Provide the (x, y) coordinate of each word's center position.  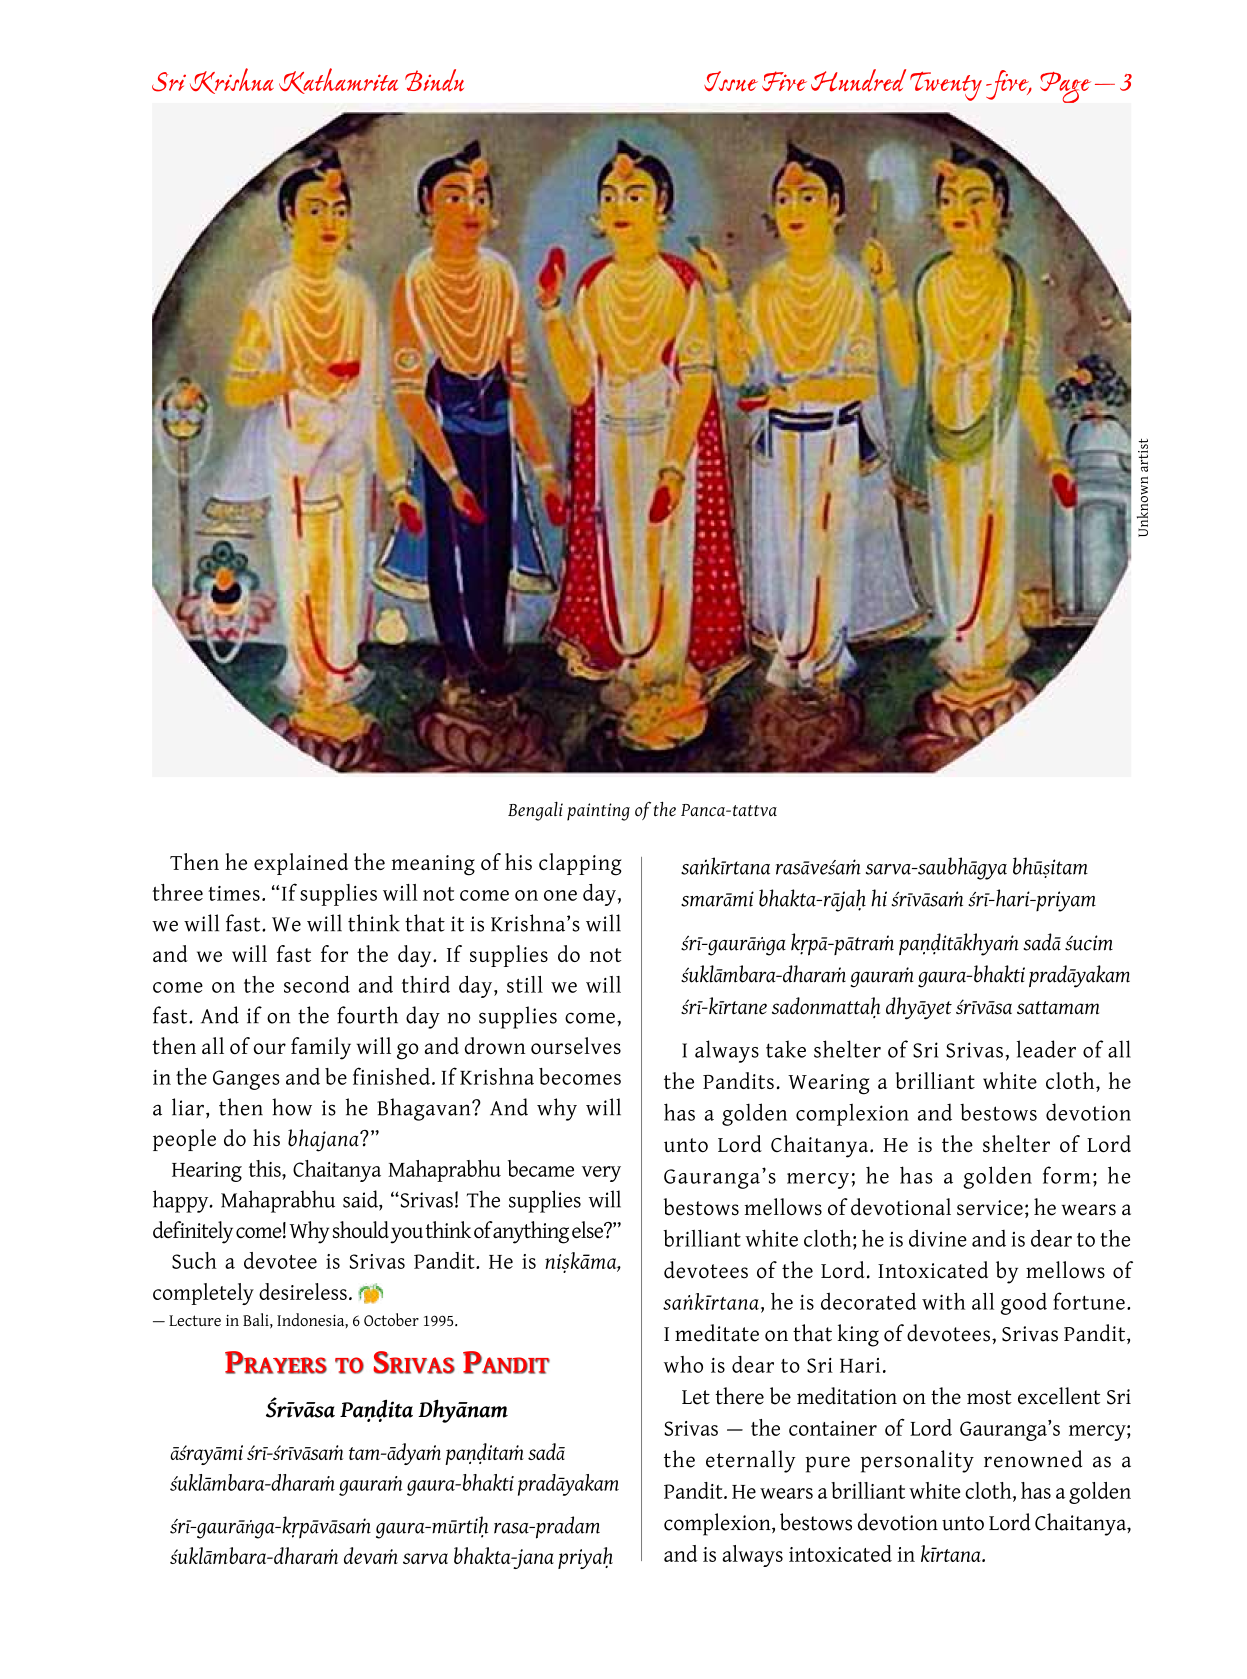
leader (1046, 1049)
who (683, 1364)
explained (301, 864)
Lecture (195, 1320)
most (989, 1397)
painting (598, 812)
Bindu (434, 80)
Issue (731, 81)
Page (1065, 87)
